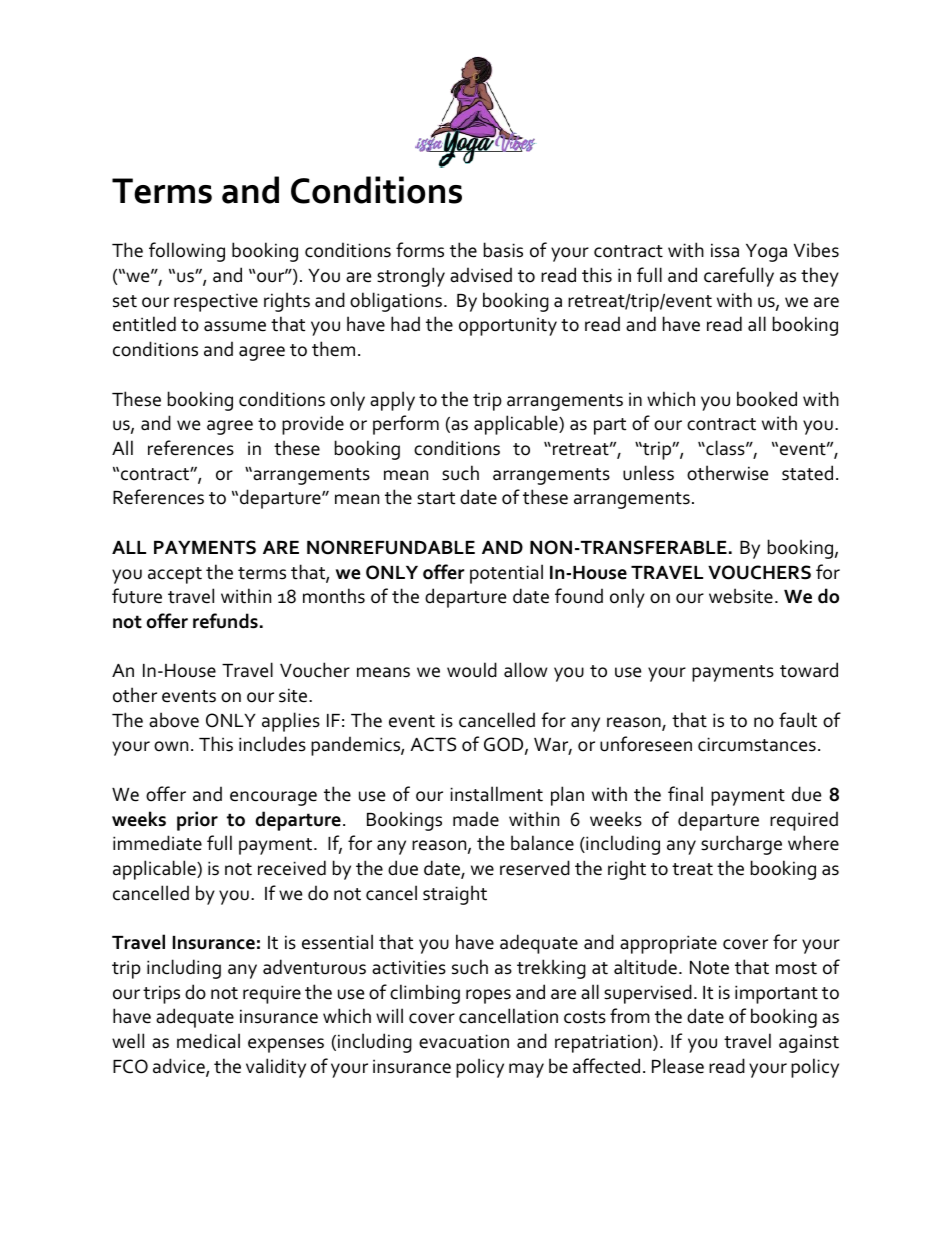 Image resolution: width=952 pixels, height=1233 pixels. I want to click on stated, so click(807, 473).
